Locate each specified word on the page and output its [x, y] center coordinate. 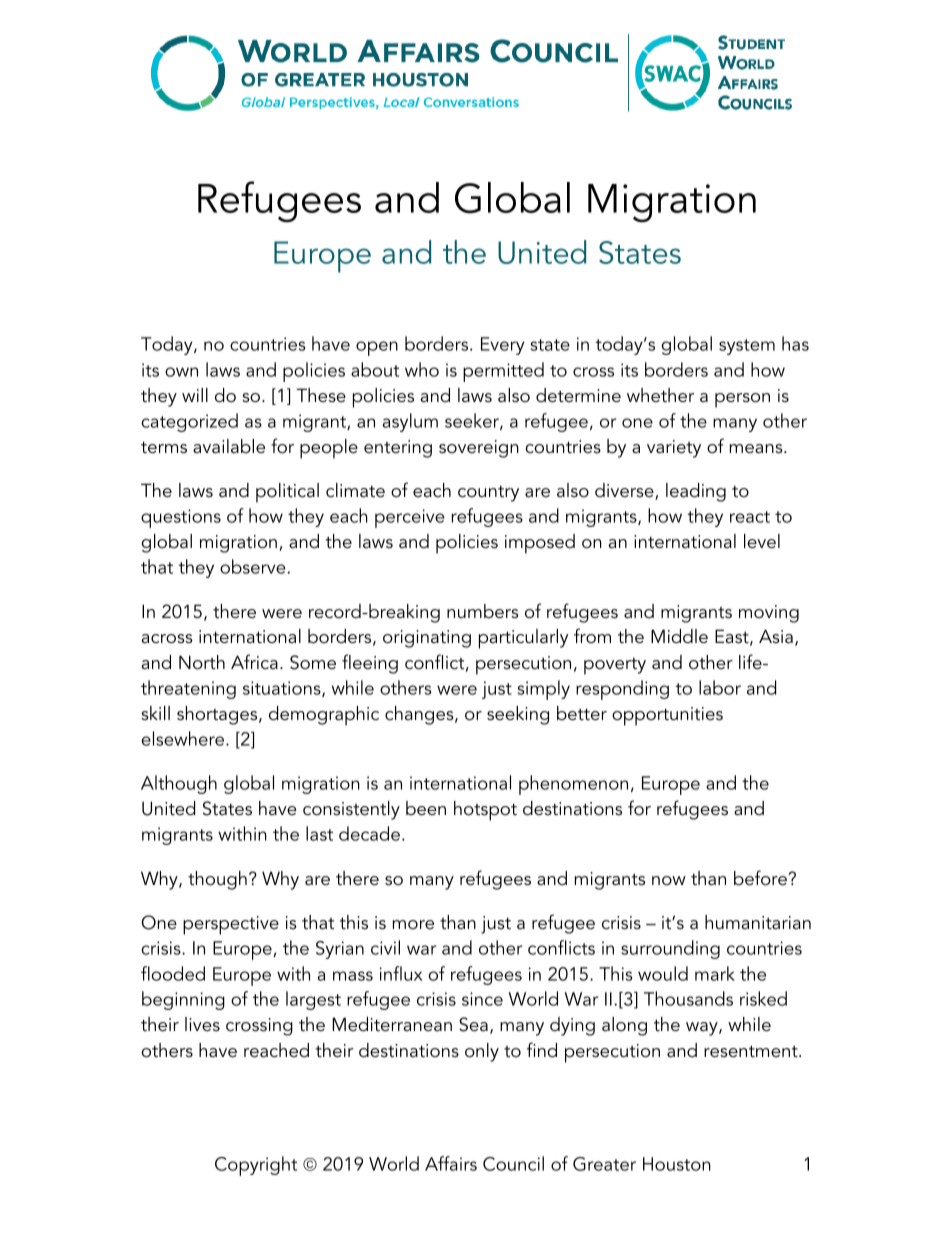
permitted [503, 372]
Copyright [256, 1166]
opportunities [667, 716]
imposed [540, 544]
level [762, 541]
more [413, 924]
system [747, 347]
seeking [518, 715]
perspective [231, 925]
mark [715, 973]
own [181, 372]
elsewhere [184, 738]
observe [254, 566]
